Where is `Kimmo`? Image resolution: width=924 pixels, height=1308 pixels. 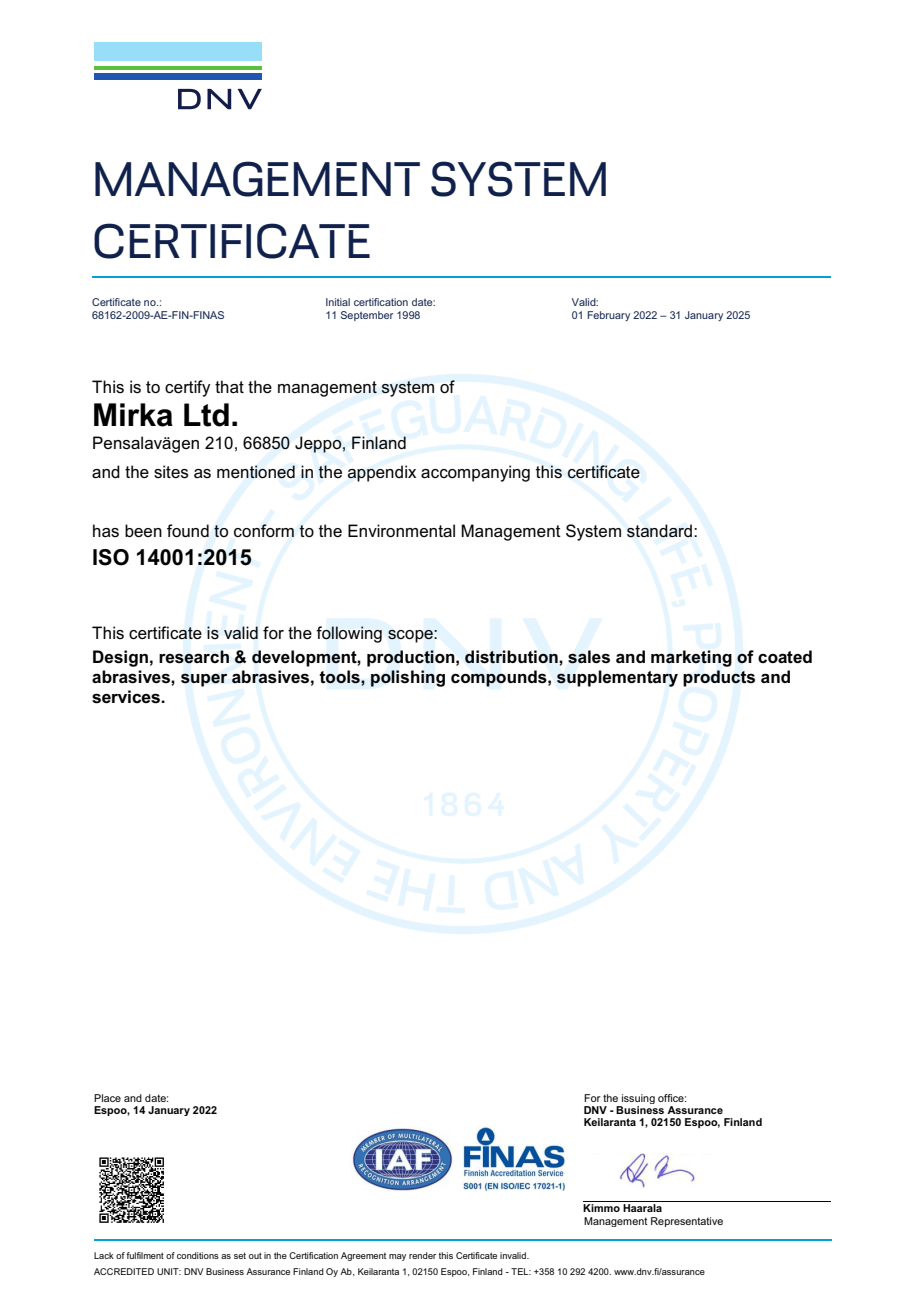
Kimmo is located at coordinates (601, 1208).
